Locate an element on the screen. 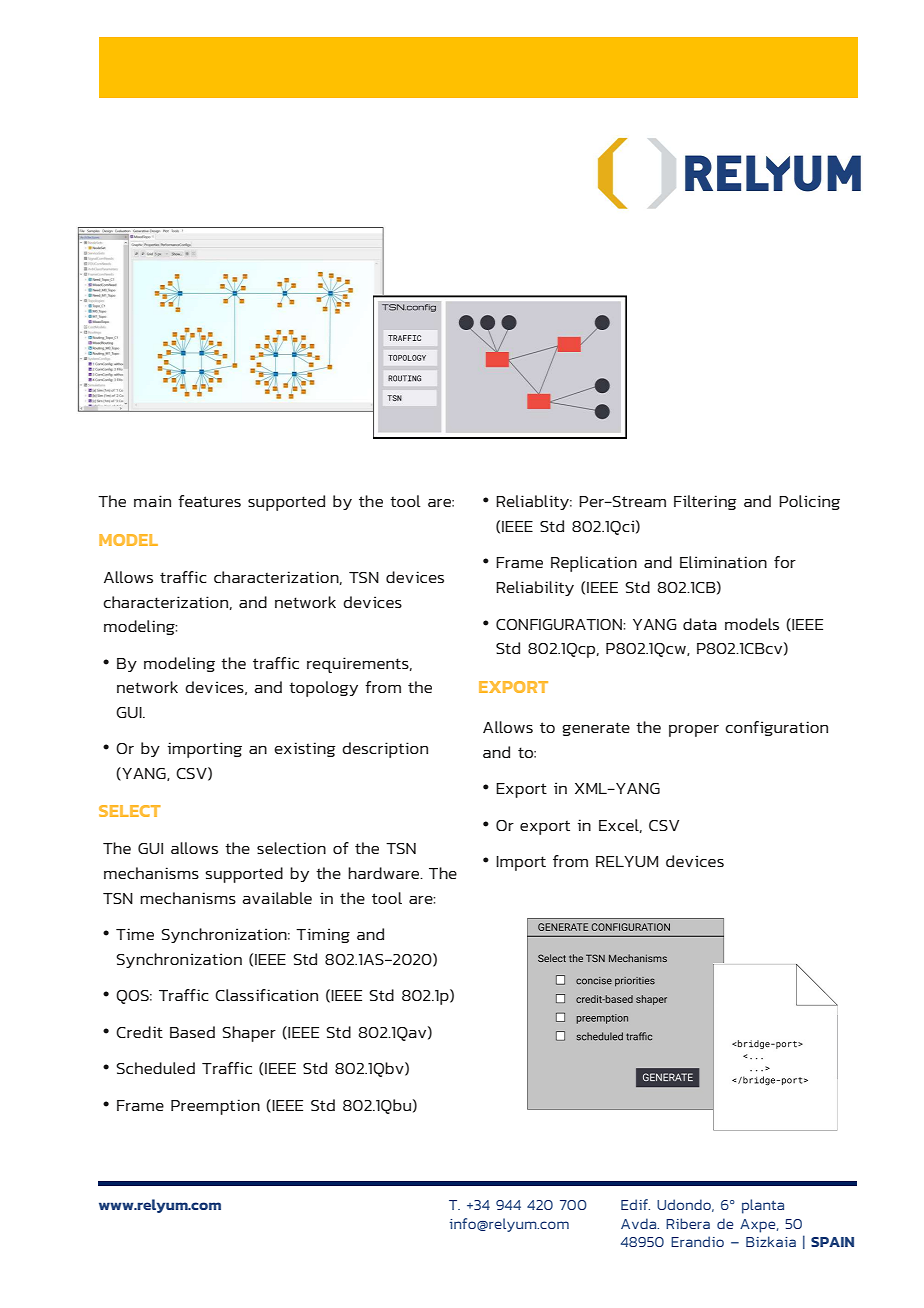 Image resolution: width=924 pixels, height=1308 pixels. topology is located at coordinates (323, 689).
